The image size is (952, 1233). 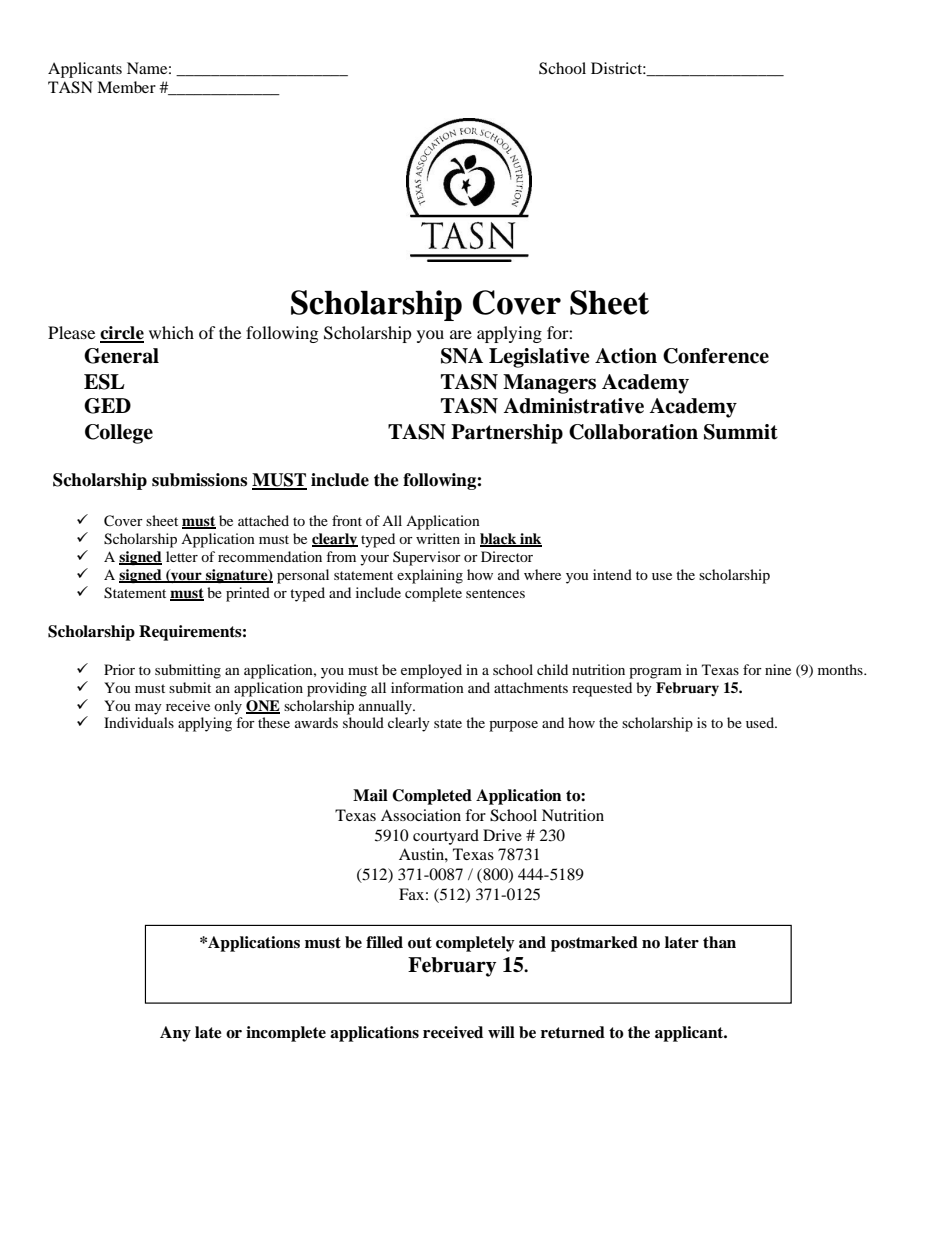 What do you see at coordinates (126, 87) in the screenshot?
I see `Member` at bounding box center [126, 87].
